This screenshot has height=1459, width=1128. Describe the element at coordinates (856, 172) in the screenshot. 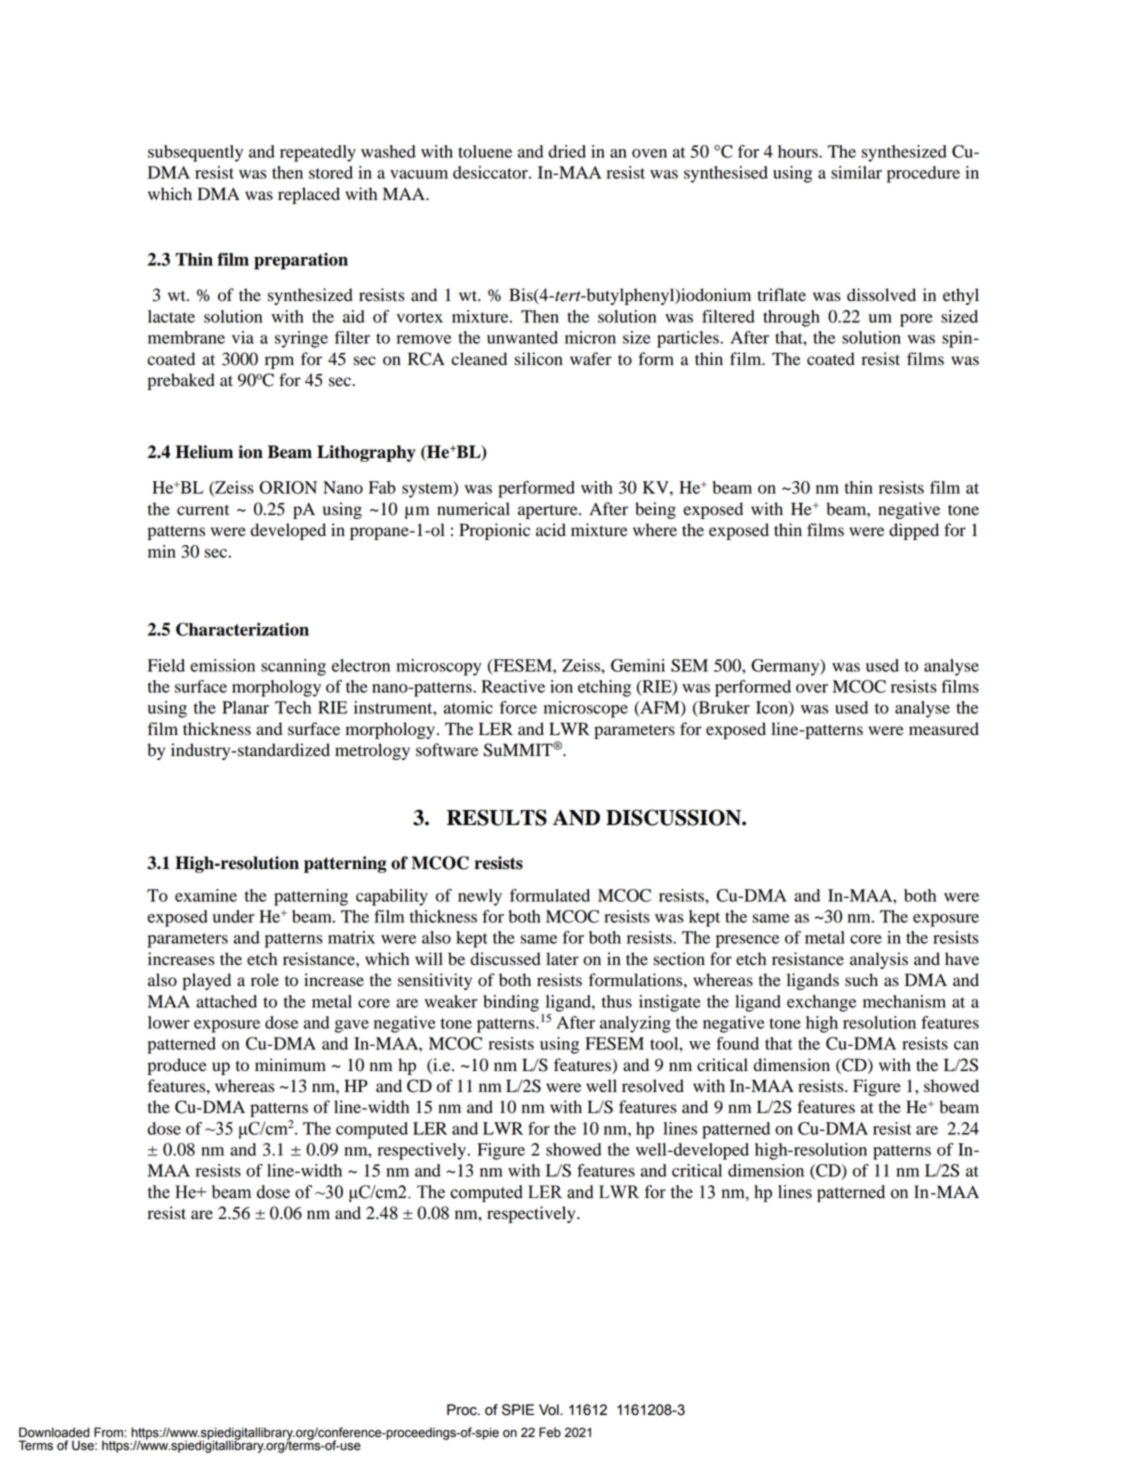

I see `similar` at that location.
